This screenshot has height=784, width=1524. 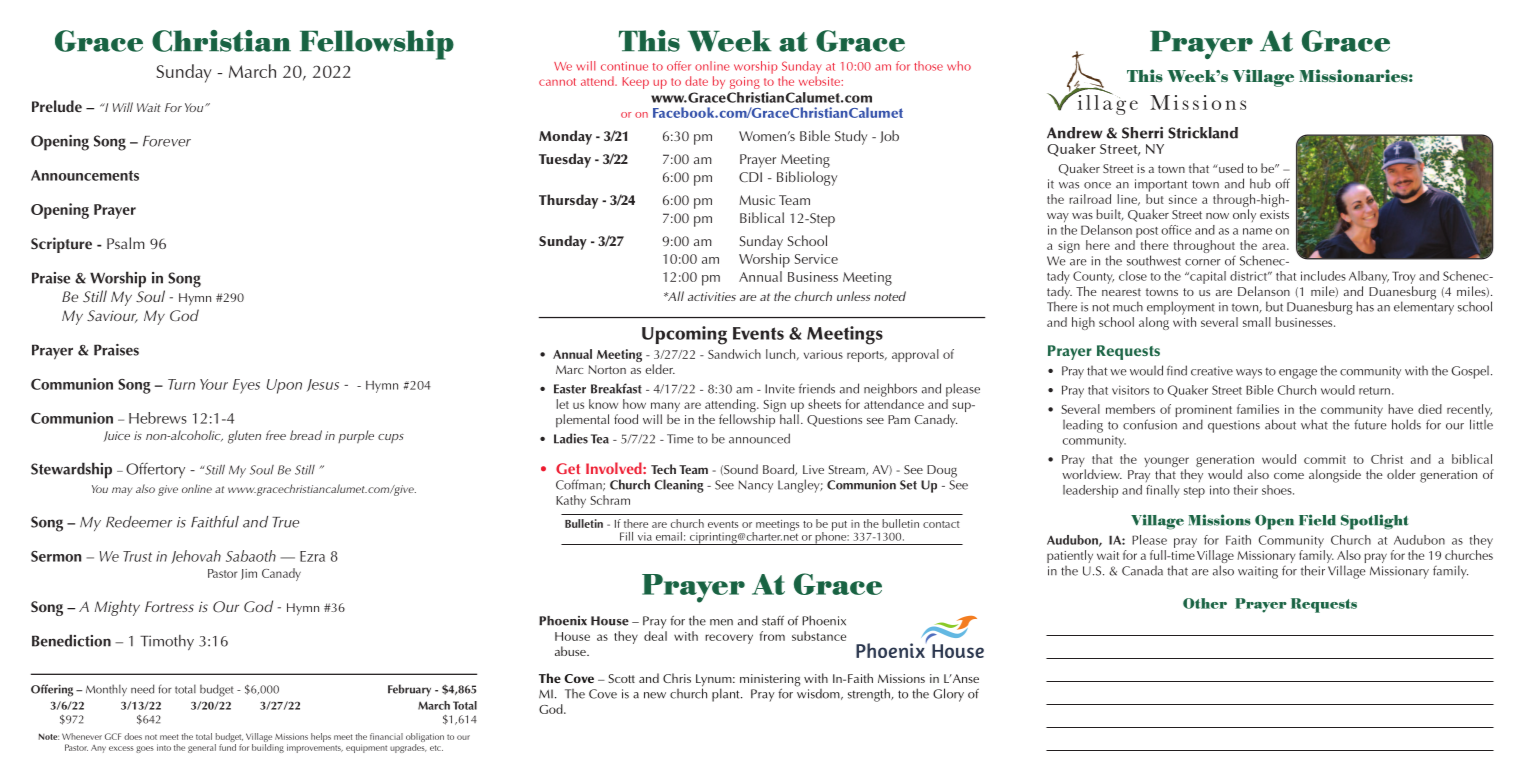 What do you see at coordinates (57, 106) in the screenshot?
I see `Prelude` at bounding box center [57, 106].
